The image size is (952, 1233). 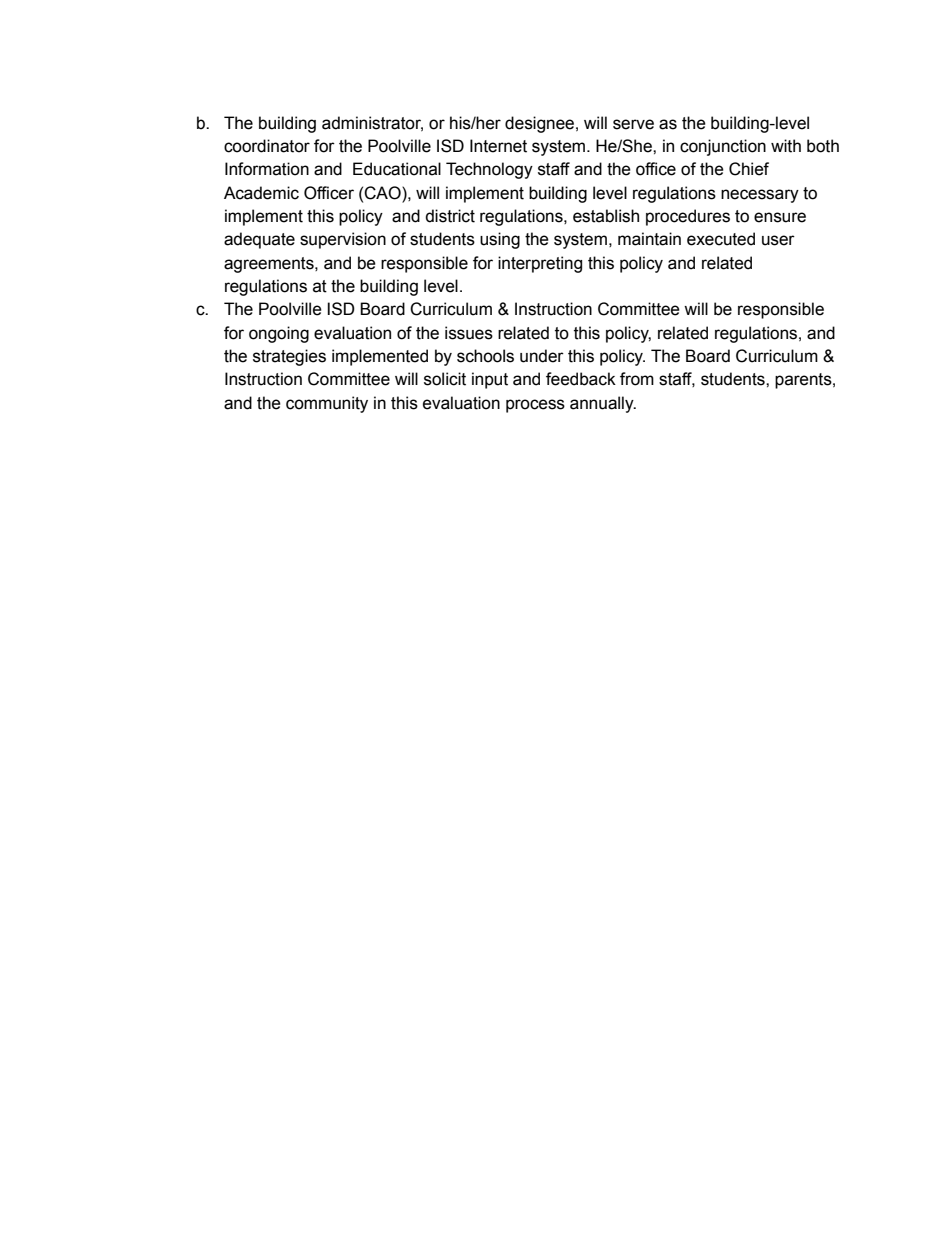 I want to click on ongoing, so click(x=279, y=334).
